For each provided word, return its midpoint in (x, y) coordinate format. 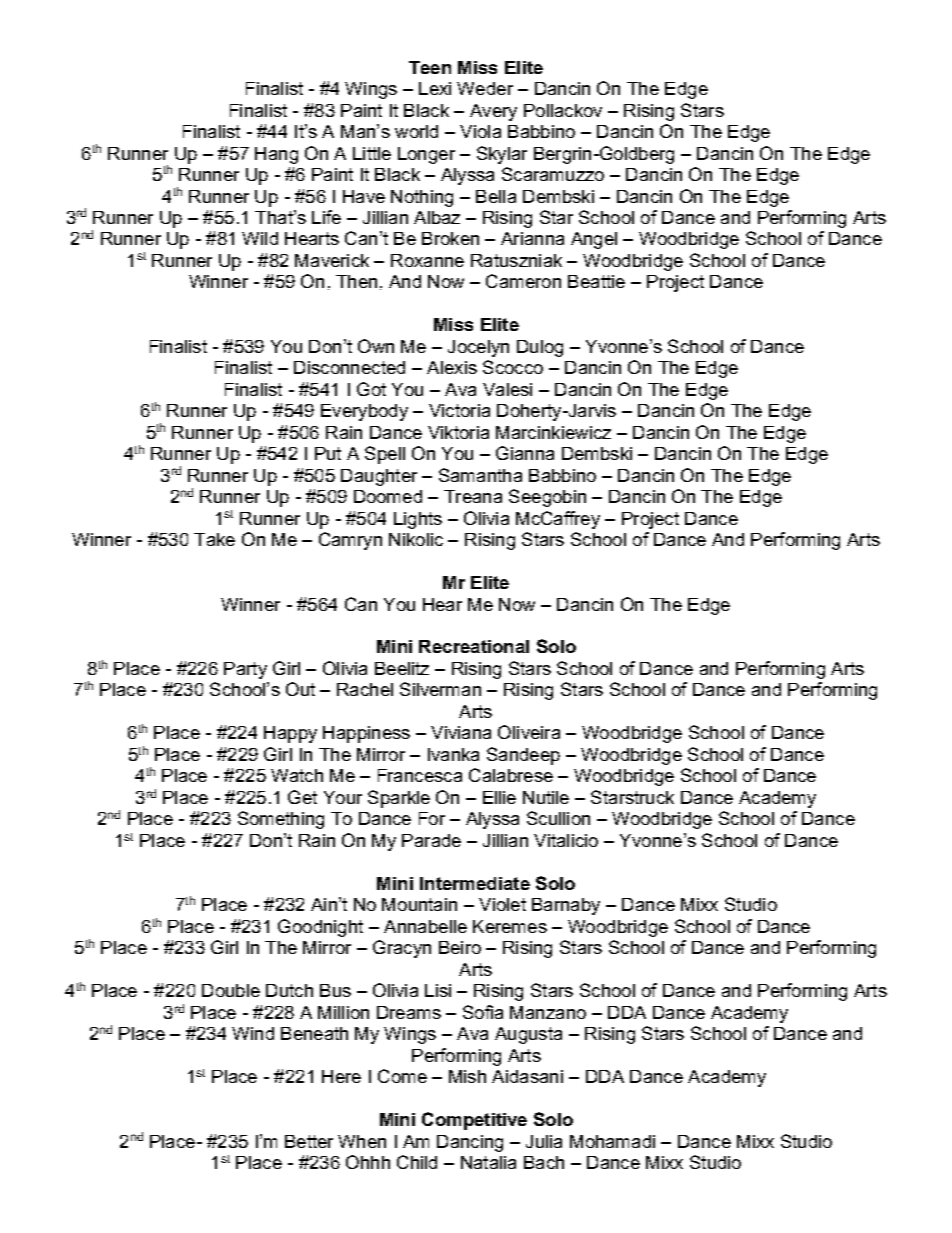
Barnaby (566, 906)
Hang (276, 155)
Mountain (419, 904)
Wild (260, 238)
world (416, 131)
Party (245, 670)
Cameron (523, 281)
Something (281, 820)
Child (417, 1162)
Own (376, 346)
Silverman (440, 689)
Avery (493, 112)
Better (309, 1141)
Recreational (474, 646)
